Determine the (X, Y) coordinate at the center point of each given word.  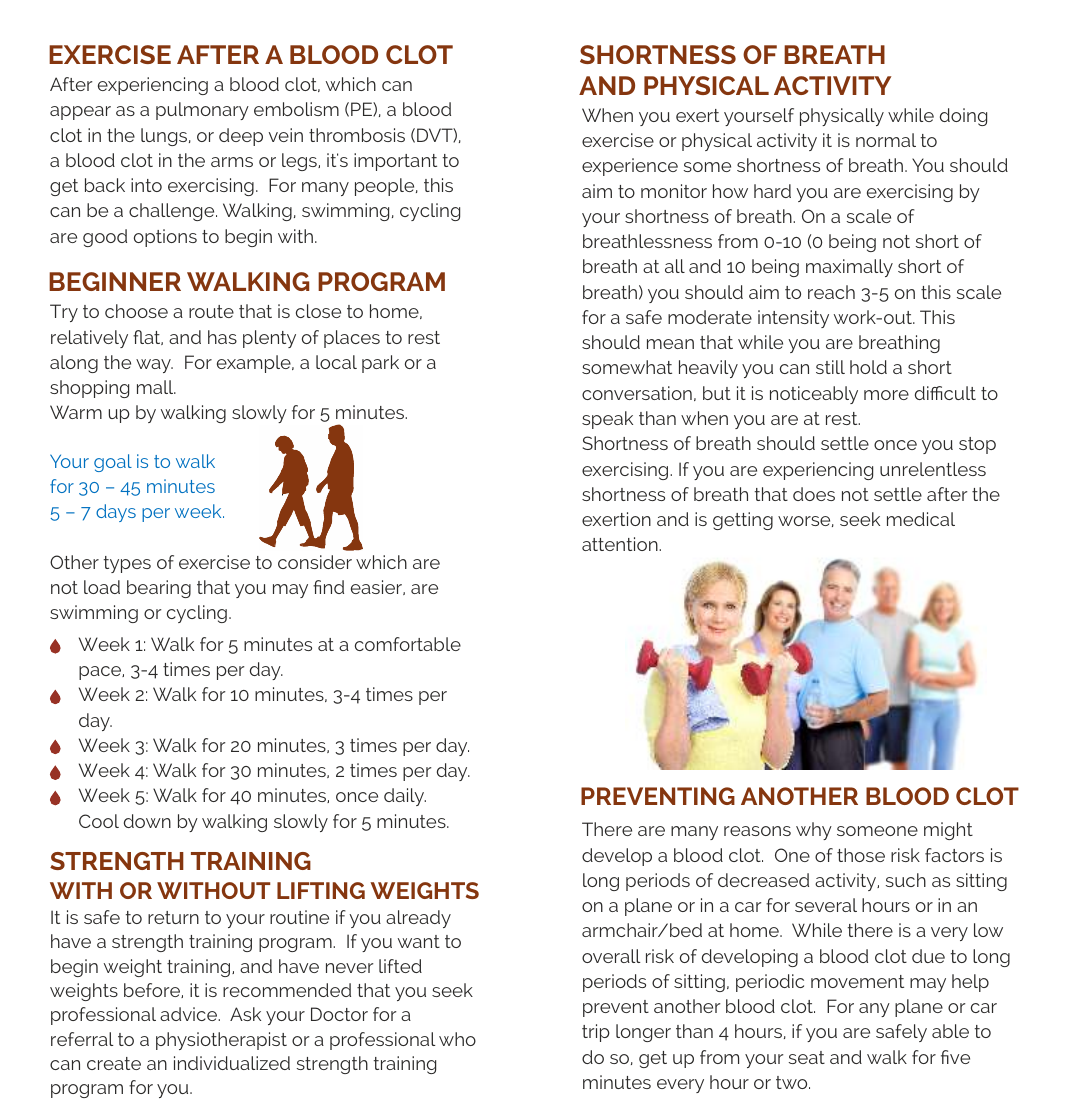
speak (607, 420)
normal (886, 140)
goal (113, 463)
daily (405, 797)
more (886, 395)
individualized (232, 1063)
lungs (165, 137)
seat (807, 1057)
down (147, 821)
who (457, 1039)
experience (630, 167)
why (814, 831)
